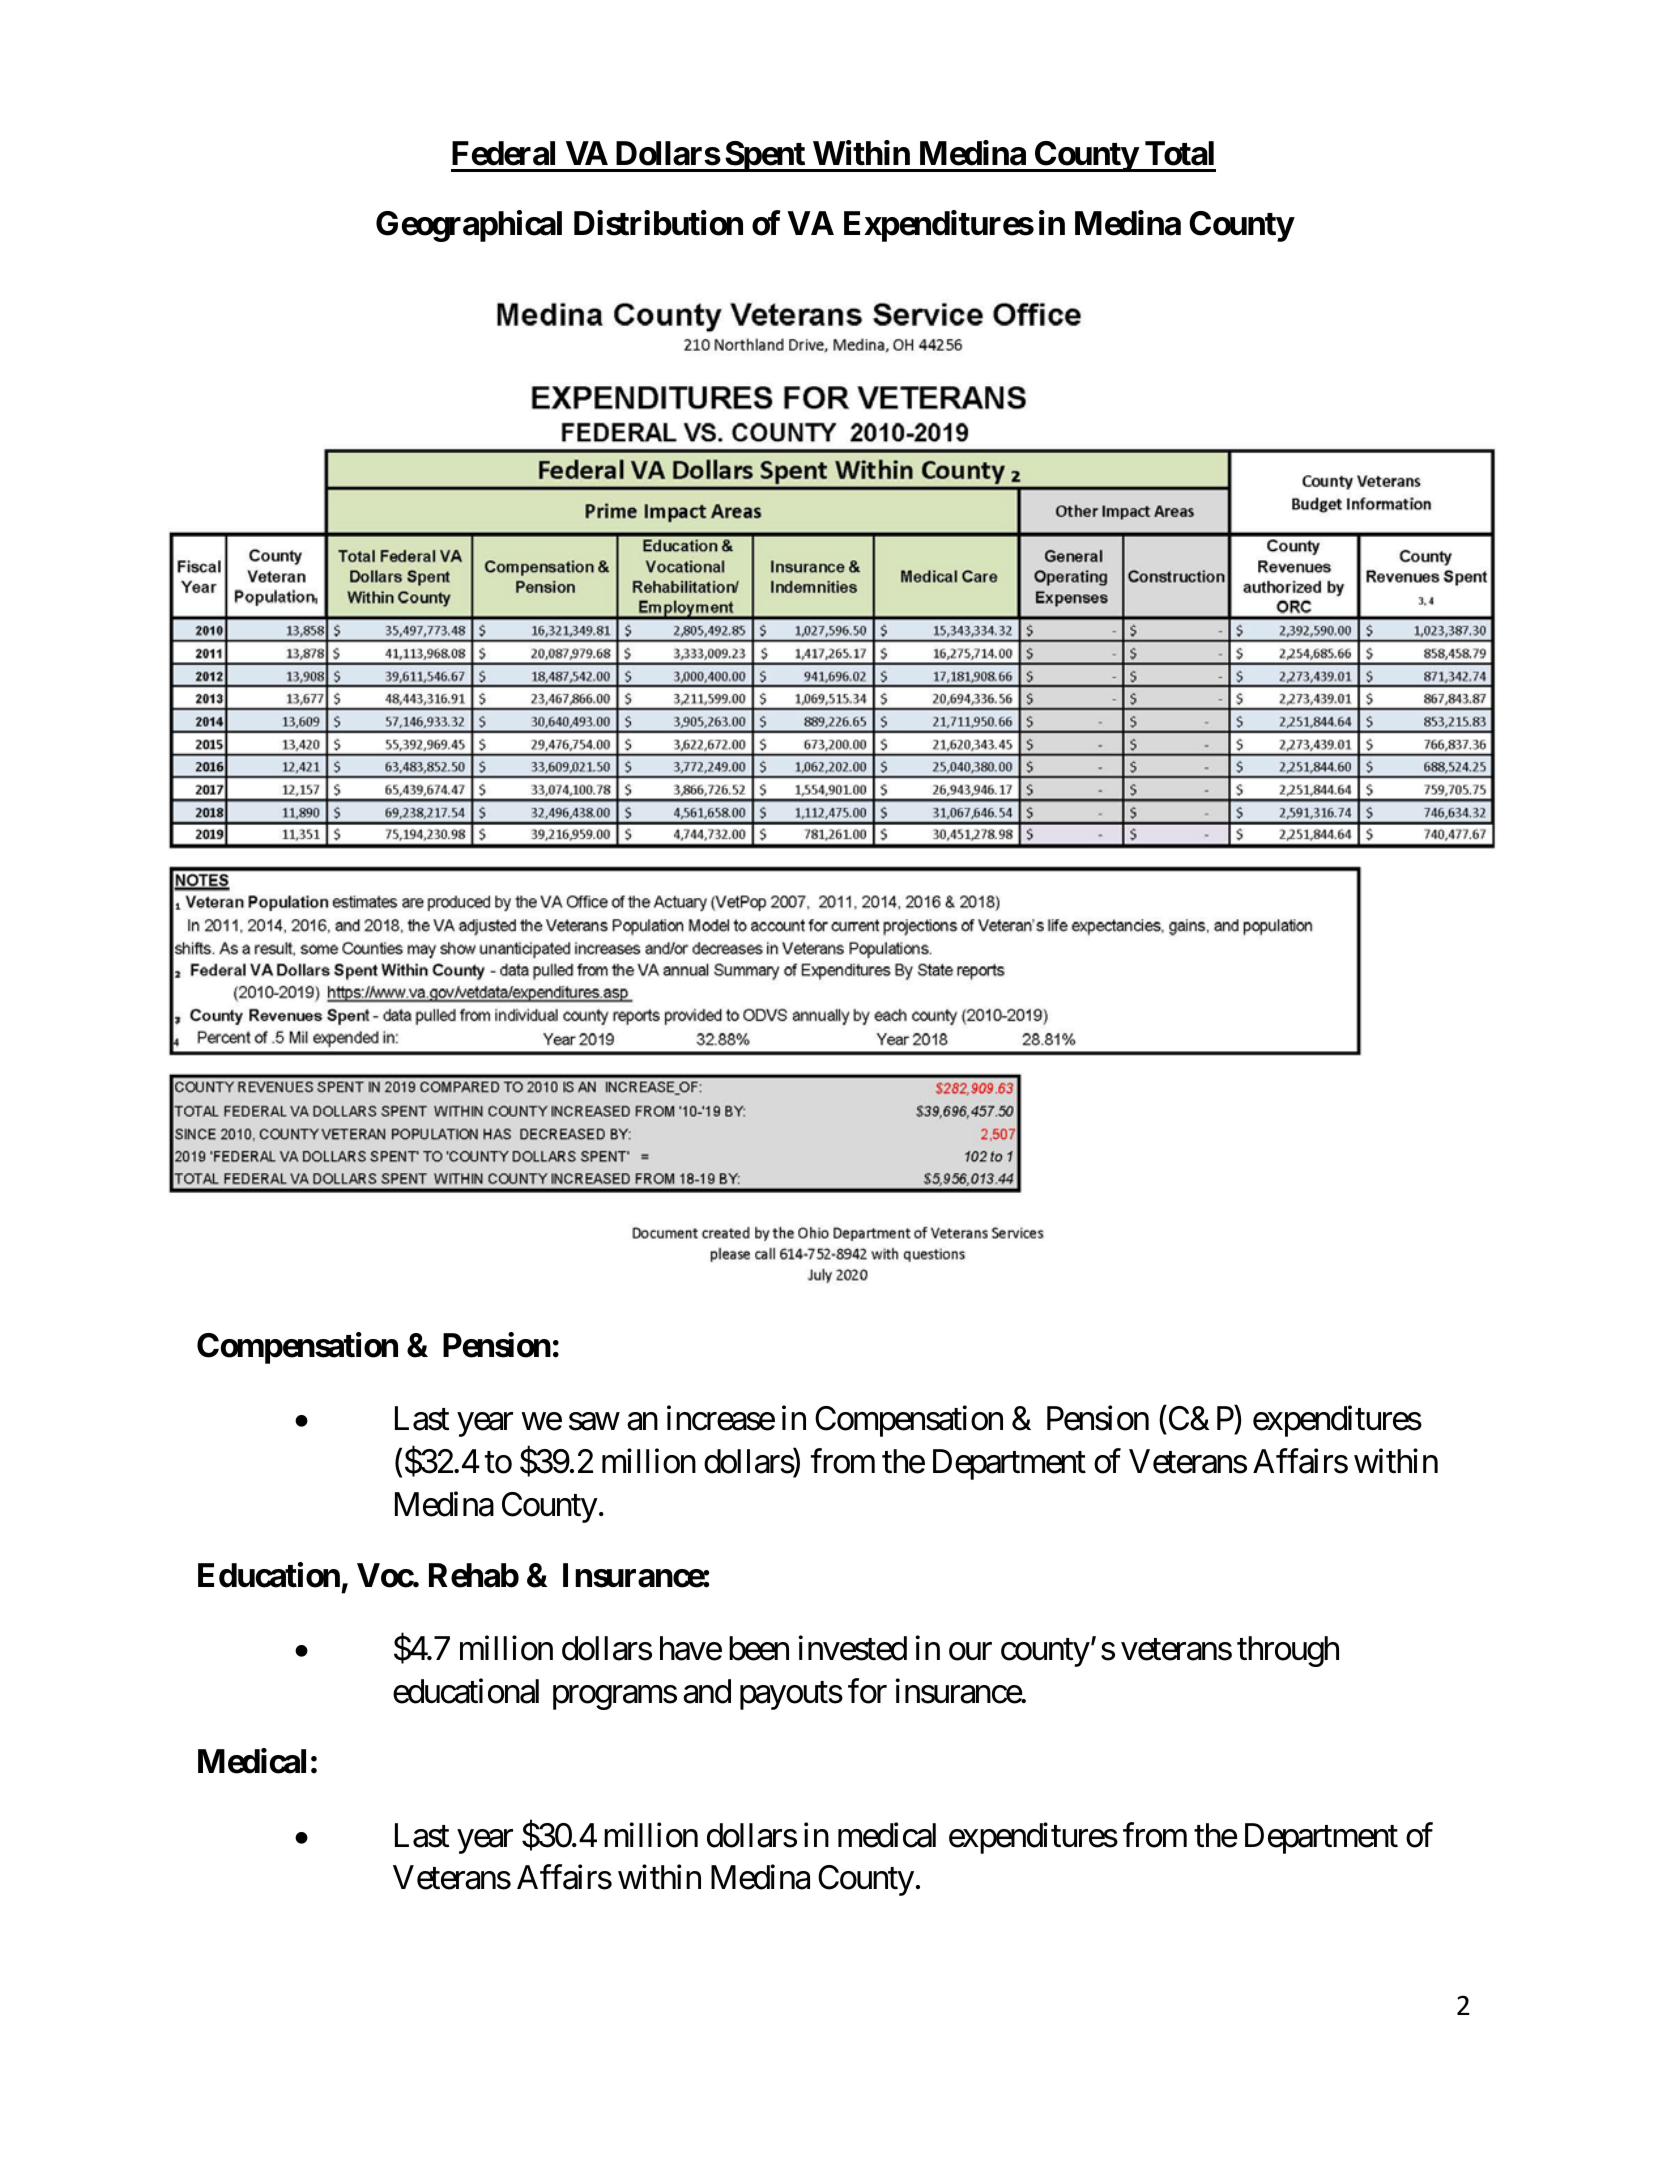  Describe the element at coordinates (1288, 1651) in the document. I see `through` at that location.
